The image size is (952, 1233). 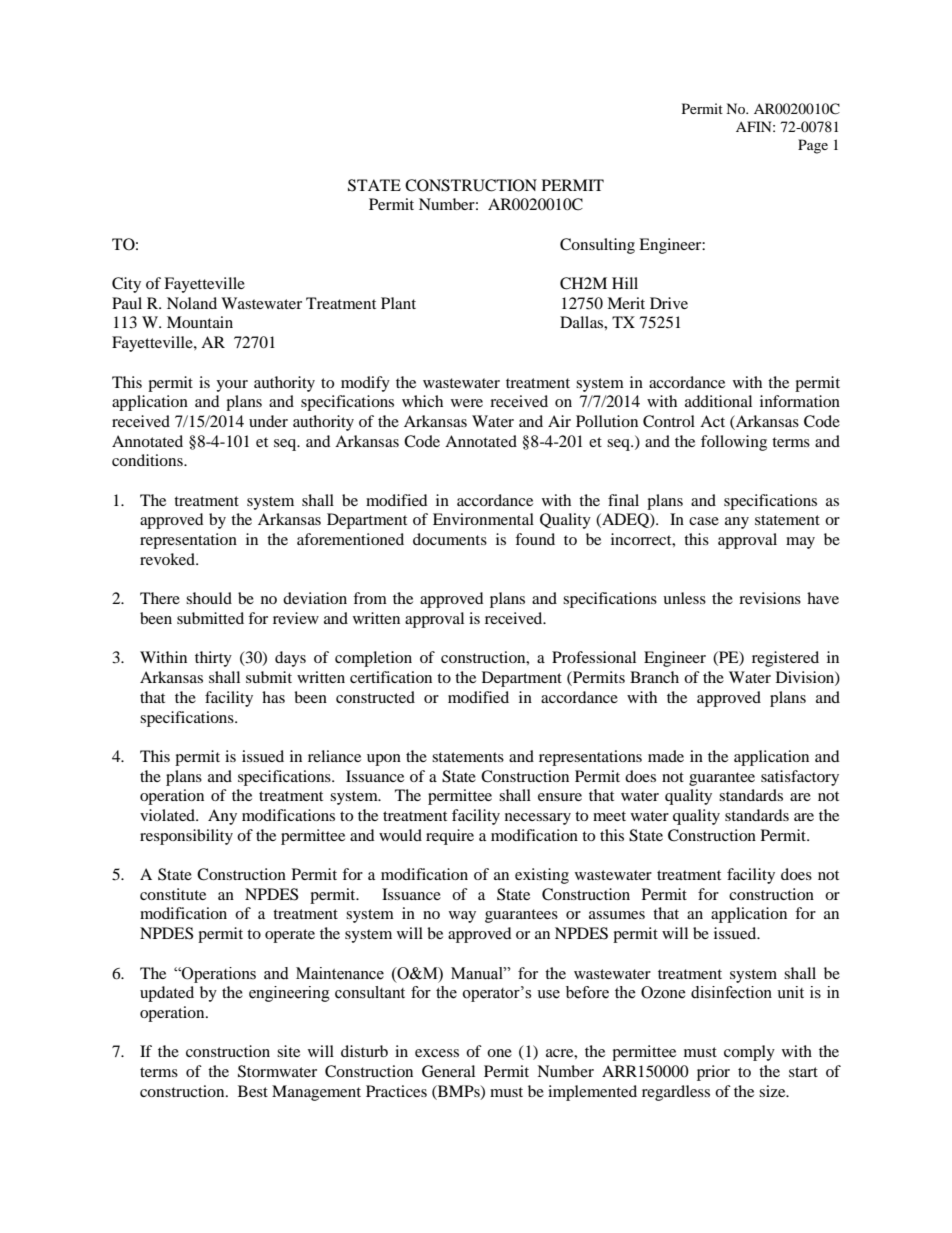 I want to click on comply, so click(x=749, y=1053).
